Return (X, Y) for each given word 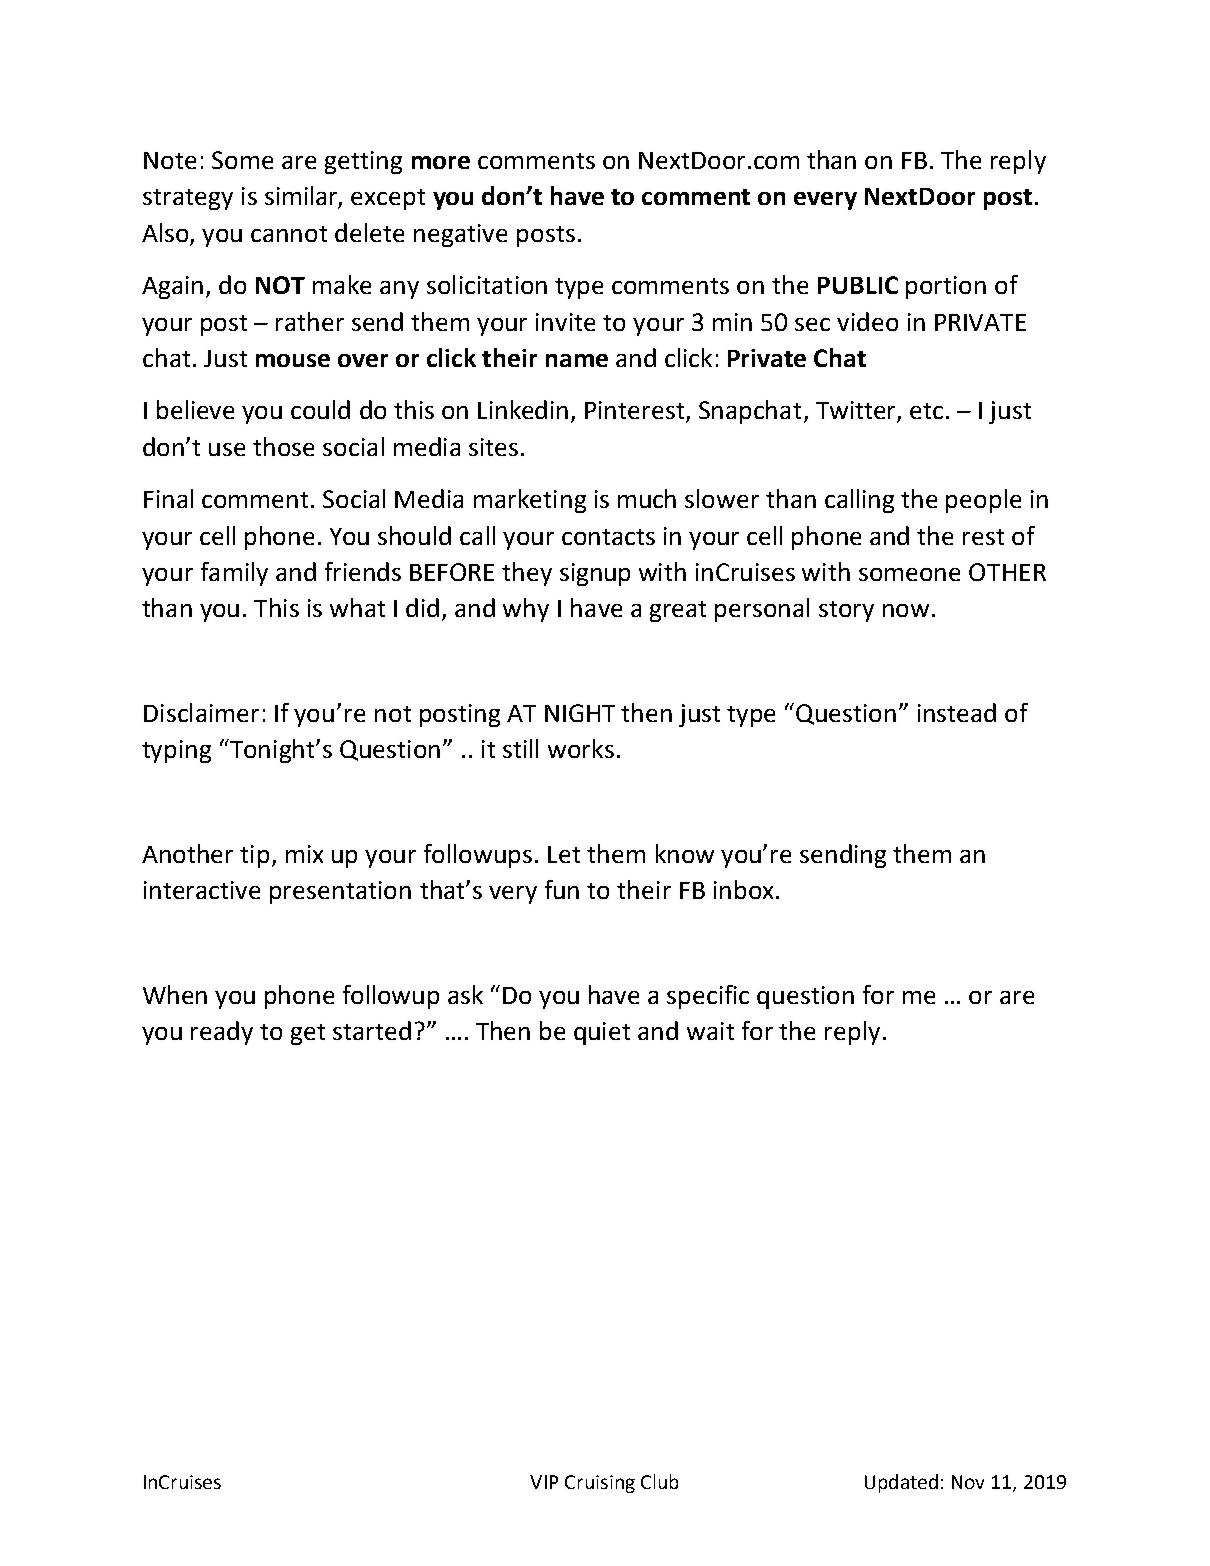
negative (460, 235)
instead (957, 712)
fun (562, 889)
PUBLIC (858, 285)
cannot (289, 234)
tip (254, 856)
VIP (544, 1482)
